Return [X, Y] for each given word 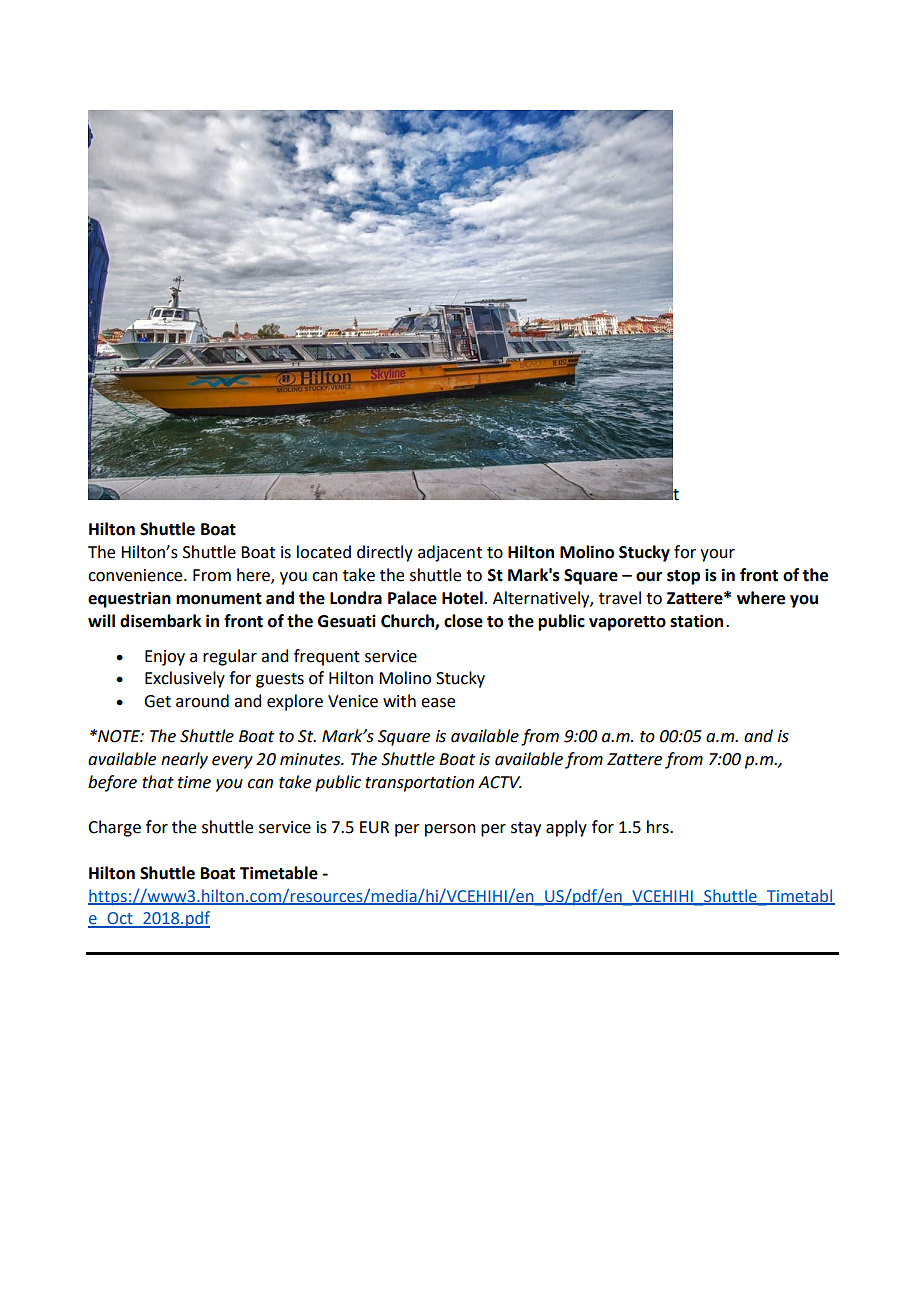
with [399, 701]
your [717, 555]
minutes [311, 759]
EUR [374, 827]
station [696, 621]
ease [438, 703]
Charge [114, 828]
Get [157, 701]
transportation [419, 784]
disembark [160, 621]
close [463, 621]
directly [385, 553]
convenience [136, 575]
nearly [184, 760]
